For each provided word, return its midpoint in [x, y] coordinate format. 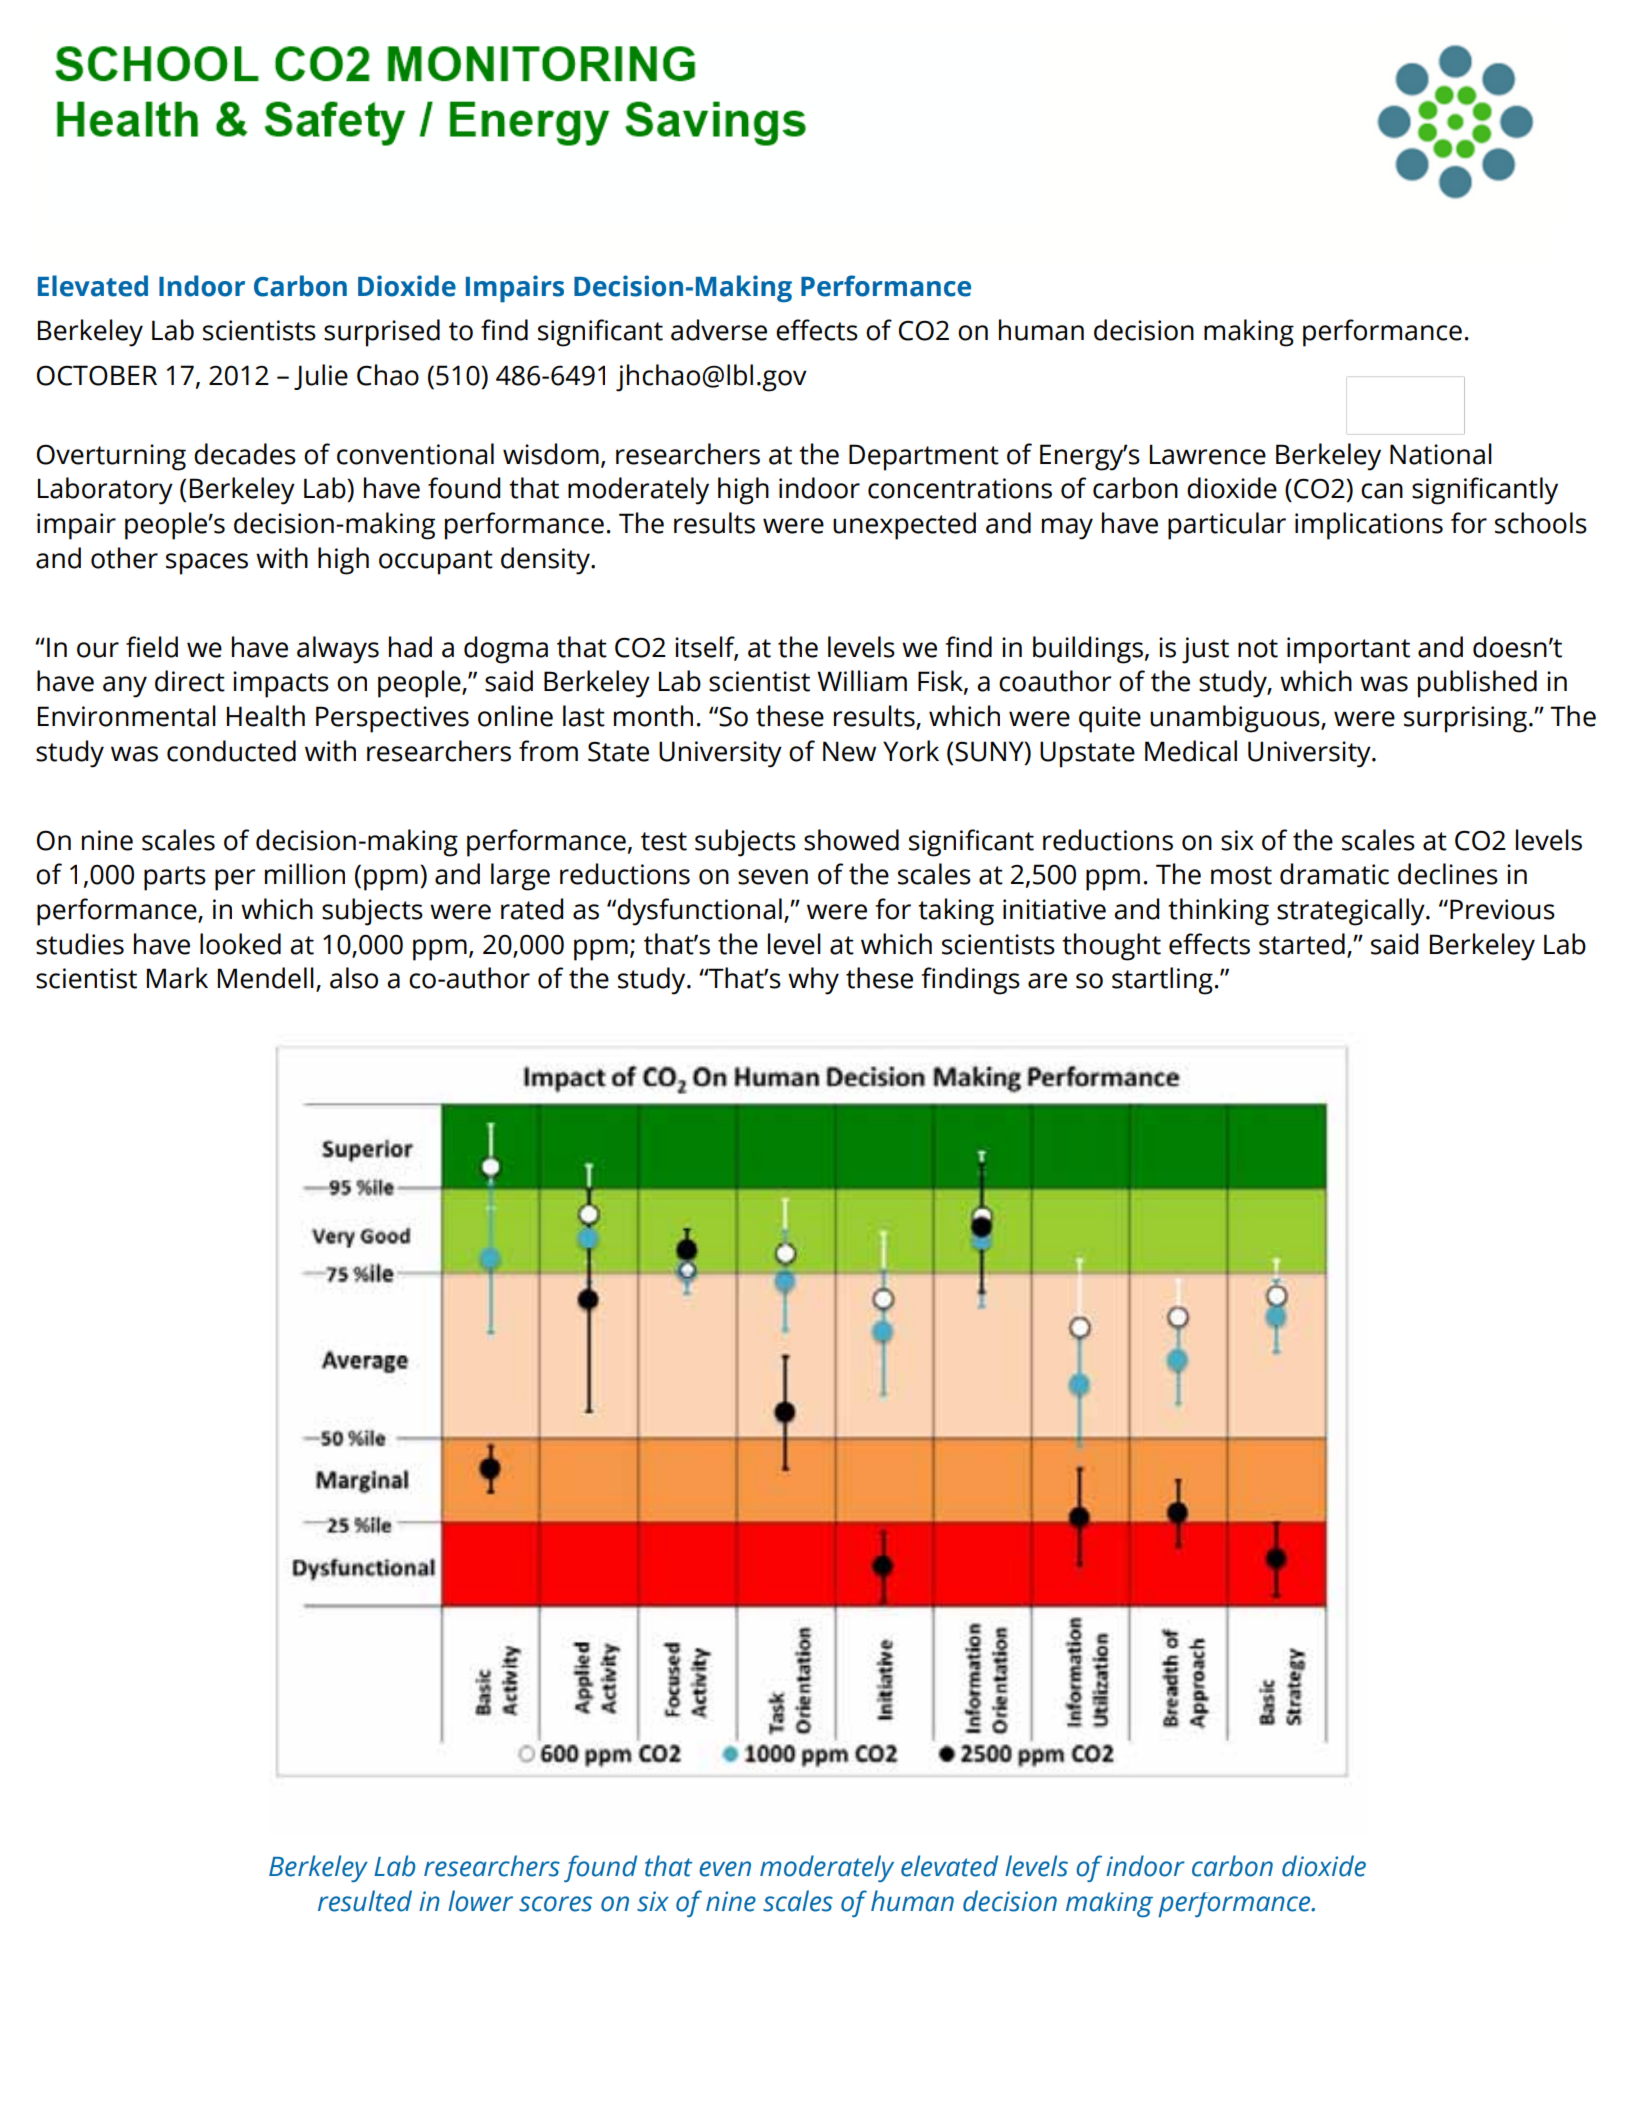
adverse [719, 330]
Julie [321, 377]
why [813, 981]
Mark [177, 978]
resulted [365, 1901]
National [1441, 454]
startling [1162, 981]
